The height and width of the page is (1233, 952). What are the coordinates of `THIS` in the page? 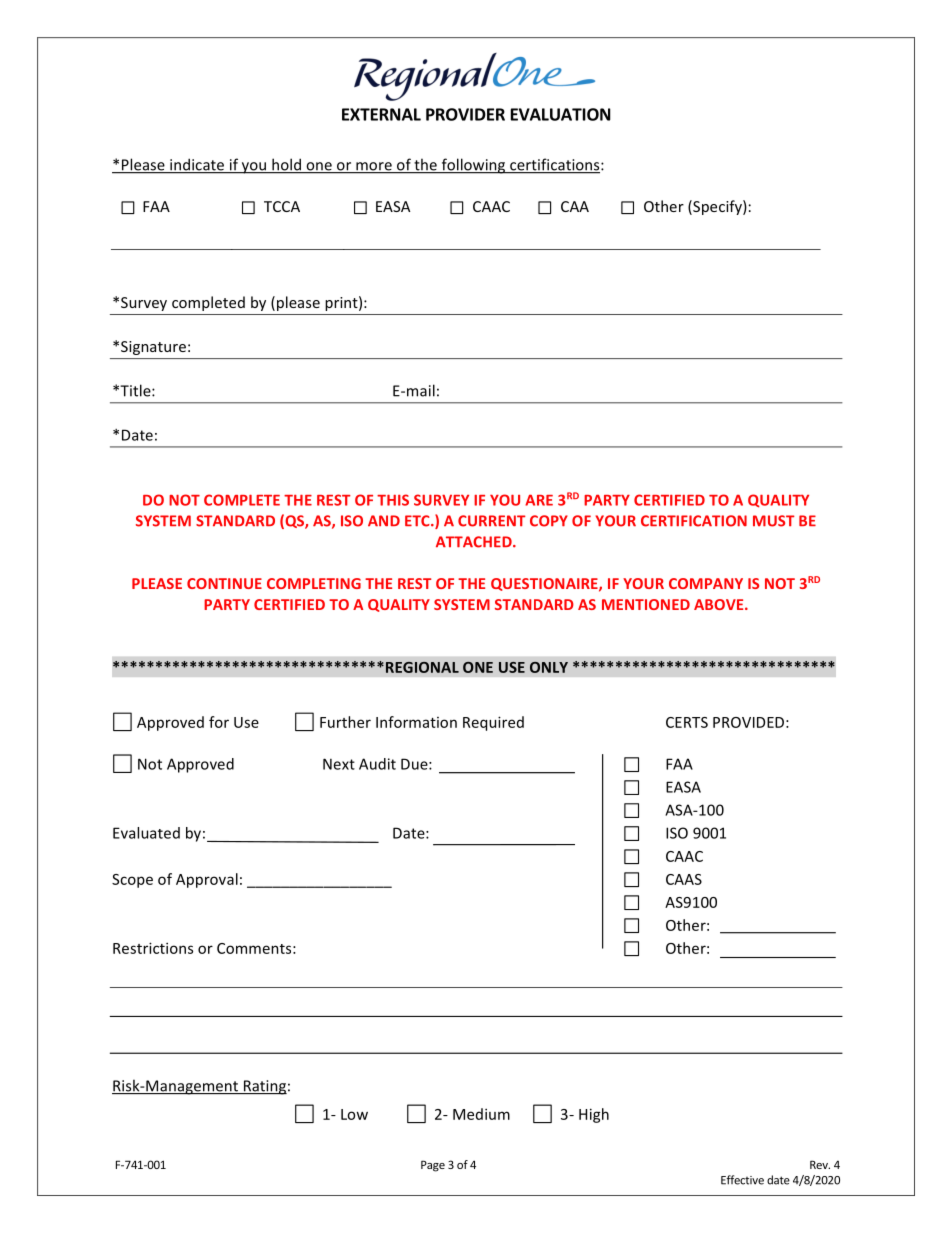 It's located at (393, 500).
